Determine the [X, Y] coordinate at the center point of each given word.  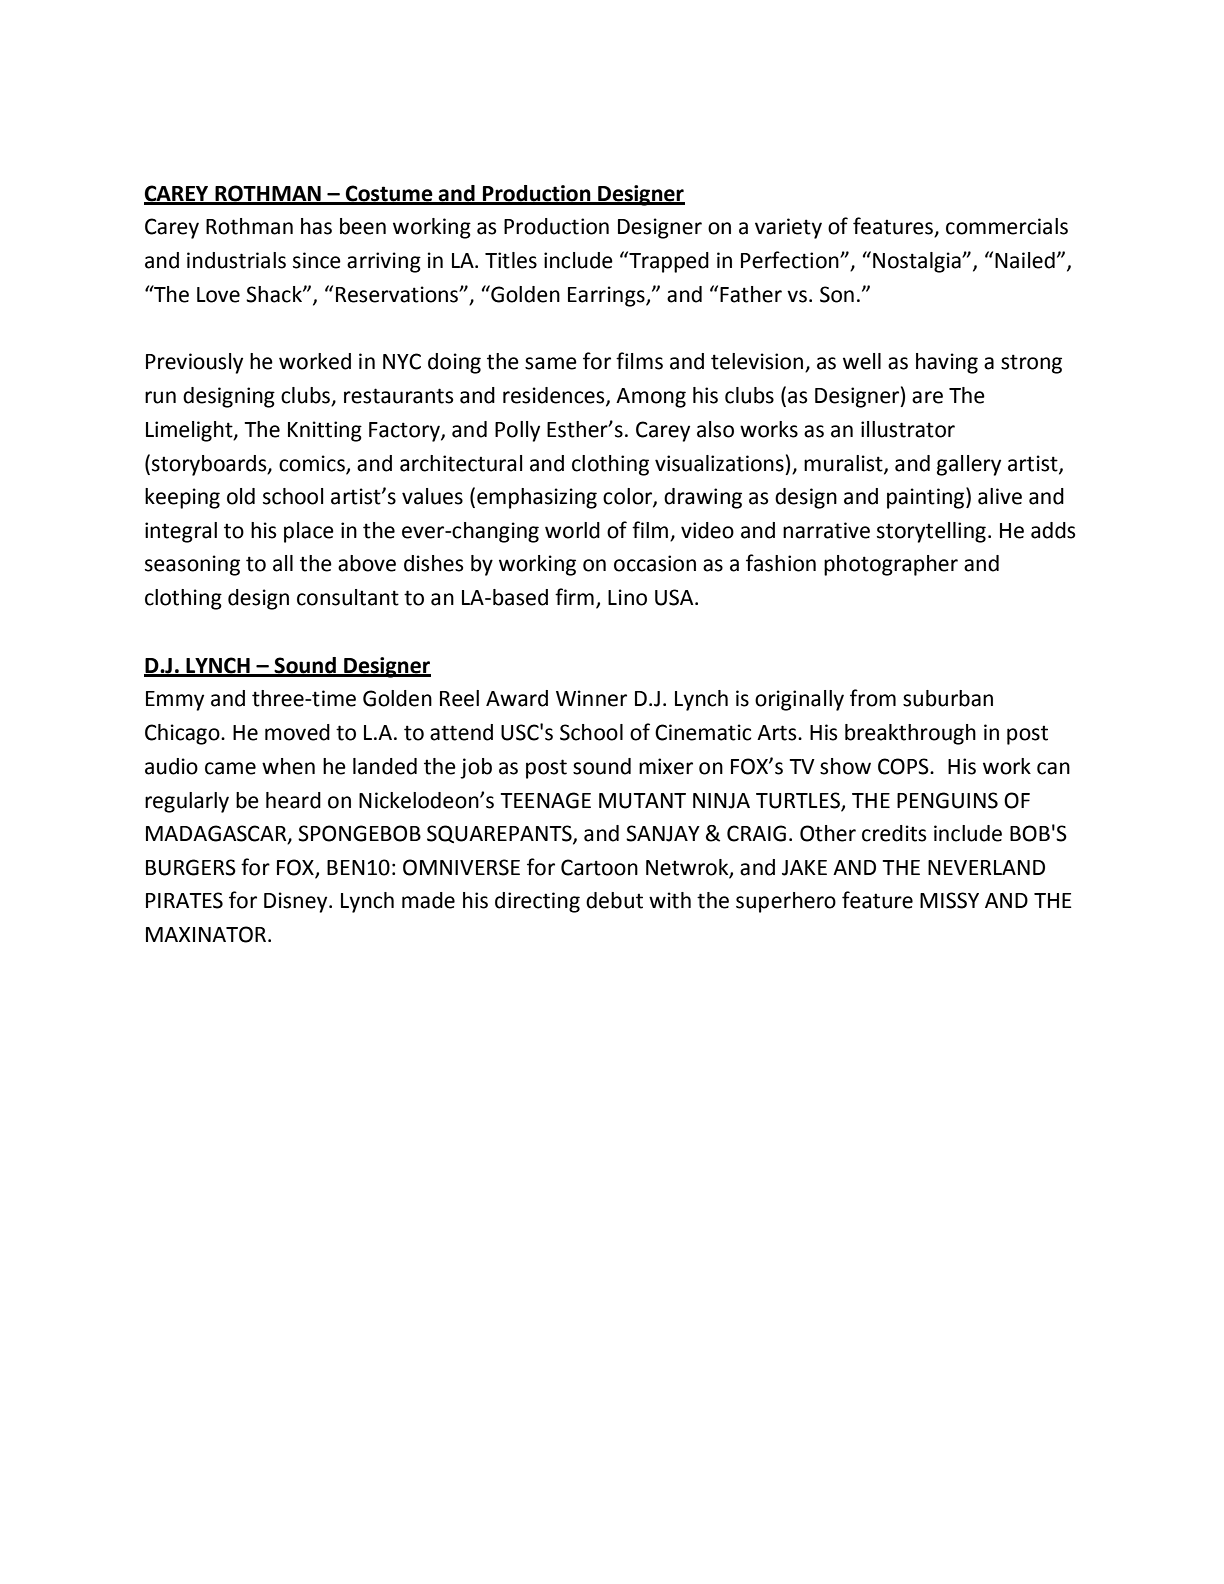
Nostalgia [918, 262]
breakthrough [910, 734]
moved [297, 732]
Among [651, 398]
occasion [655, 563]
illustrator [908, 429]
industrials [236, 260]
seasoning [192, 565]
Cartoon [599, 867]
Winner [591, 698]
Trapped [668, 262]
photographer [891, 565]
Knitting [325, 431]
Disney [297, 902]
